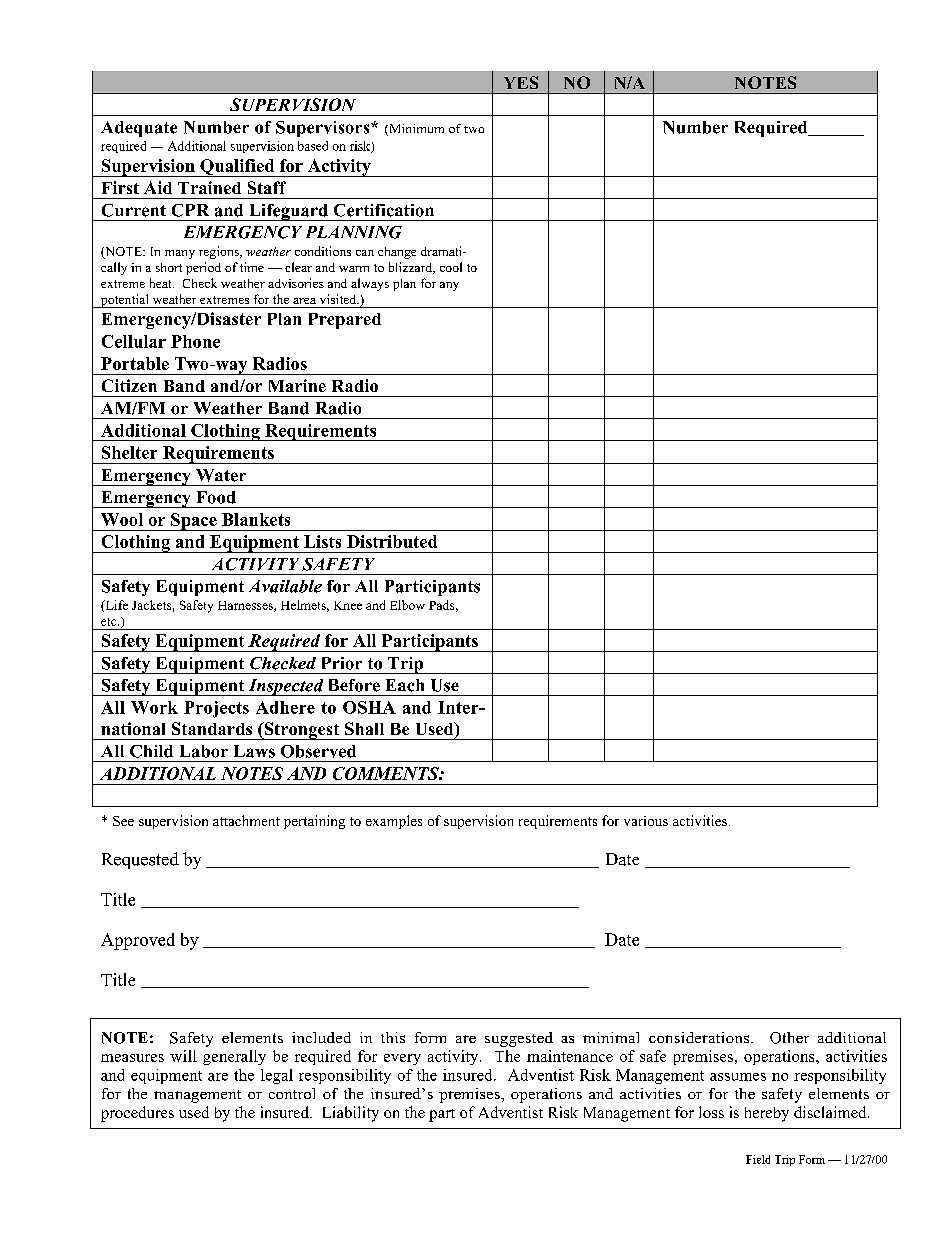 The width and height of the document is (952, 1233). Describe the element at coordinates (415, 130) in the document. I see `Minimum` at that location.
